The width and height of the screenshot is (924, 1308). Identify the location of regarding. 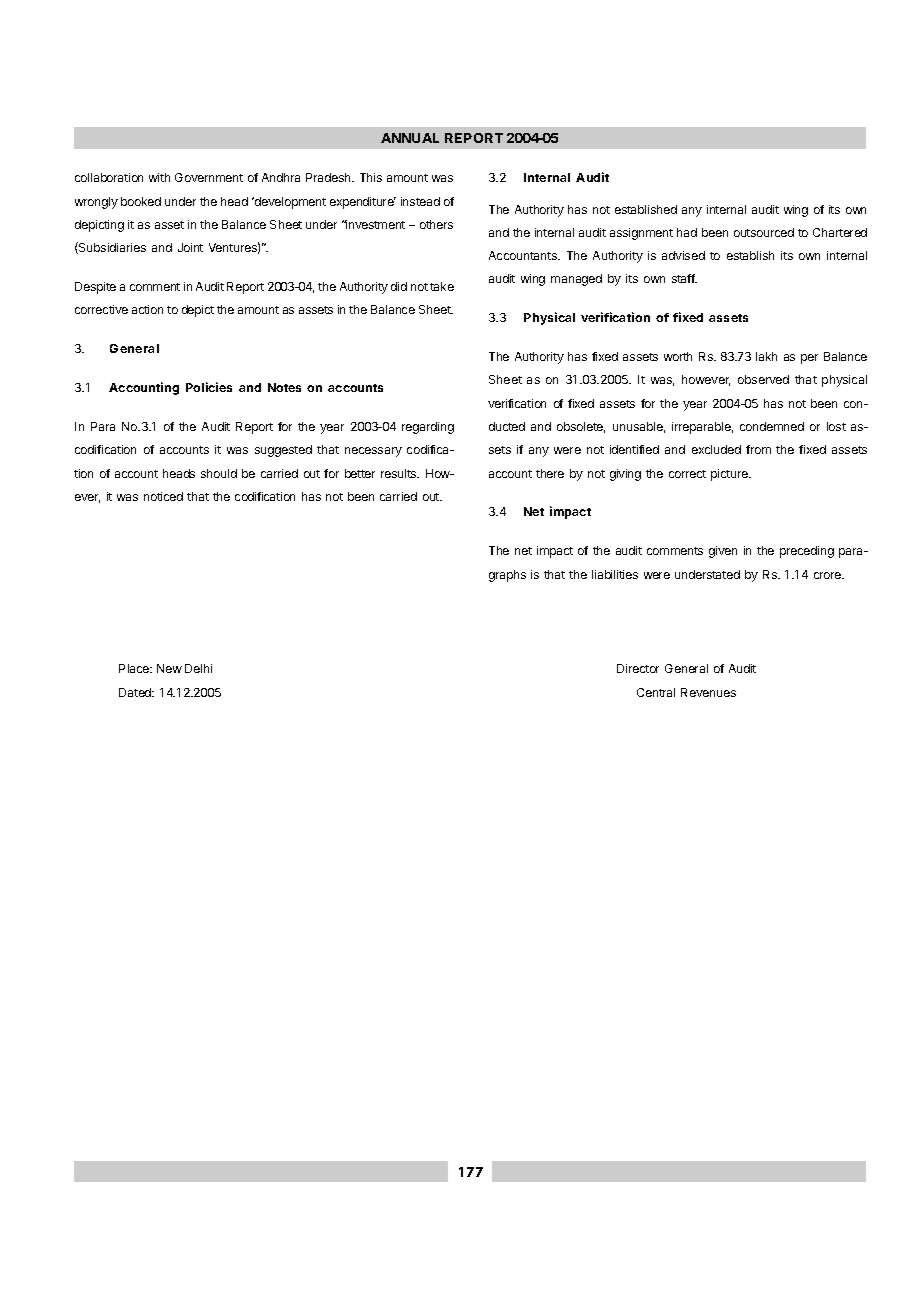
(428, 428).
